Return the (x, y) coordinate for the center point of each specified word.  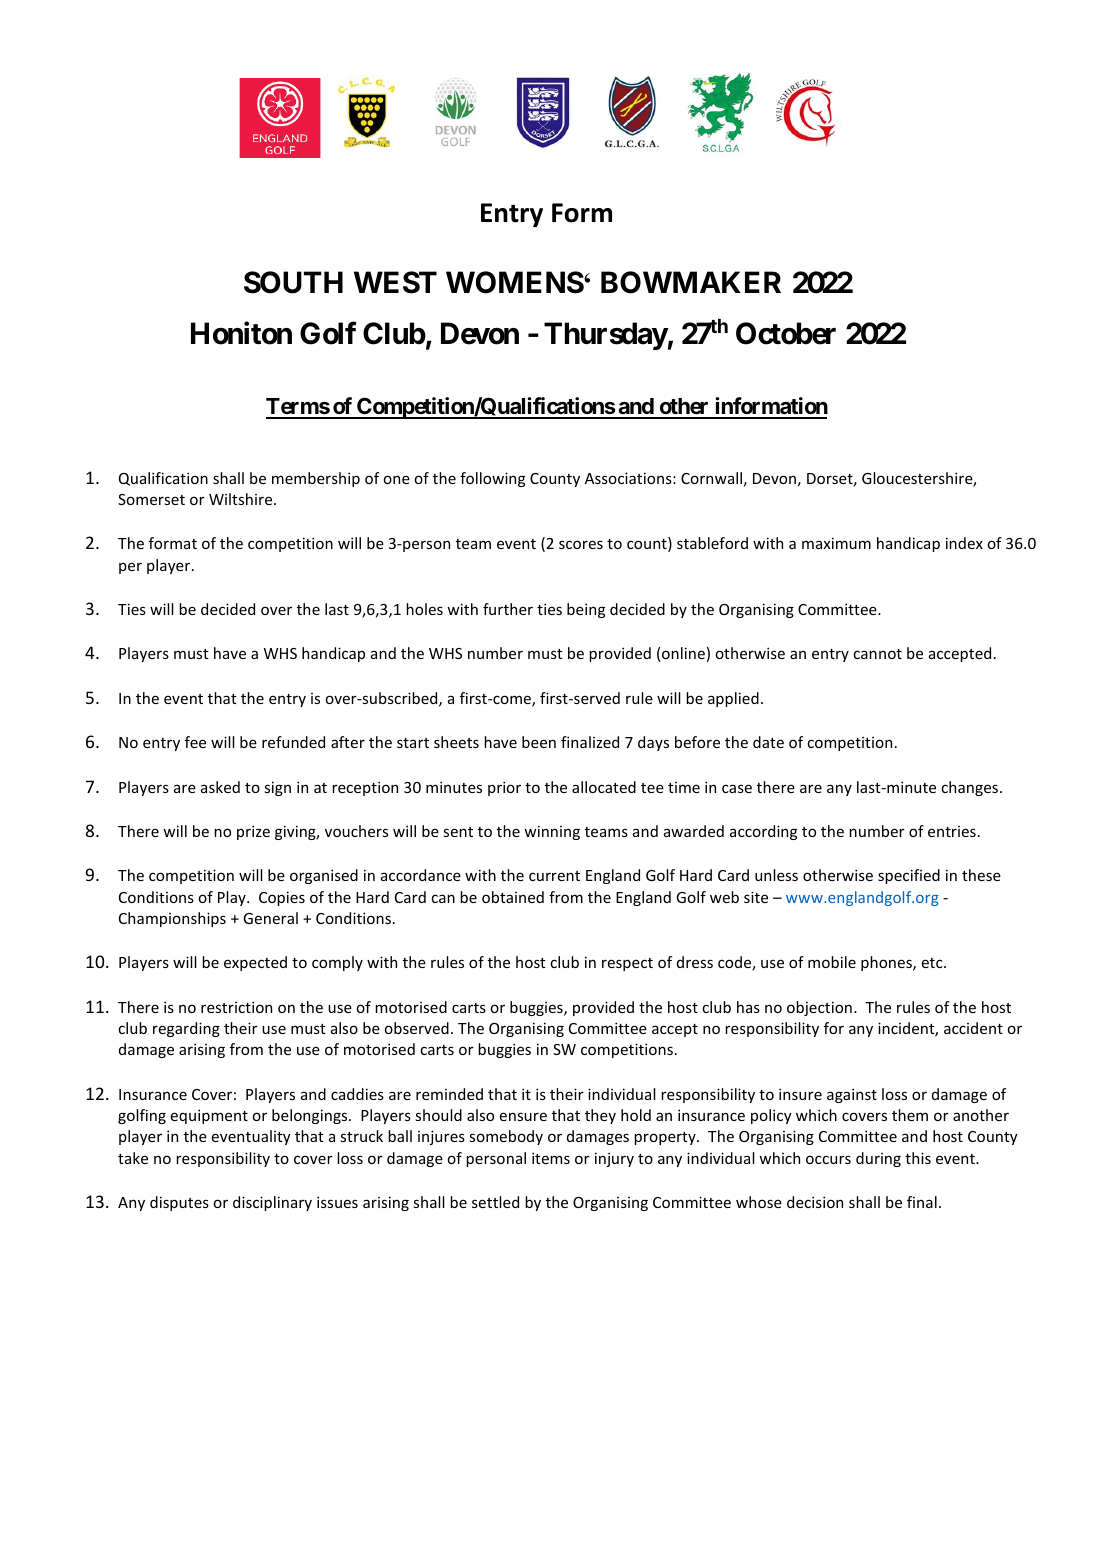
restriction (236, 1007)
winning (552, 832)
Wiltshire (242, 499)
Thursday (606, 336)
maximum (836, 543)
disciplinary (272, 1203)
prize (253, 832)
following (492, 479)
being (586, 610)
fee (195, 742)
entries (952, 831)
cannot (877, 654)
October (786, 333)
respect (627, 964)
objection (819, 1008)
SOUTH (293, 282)
